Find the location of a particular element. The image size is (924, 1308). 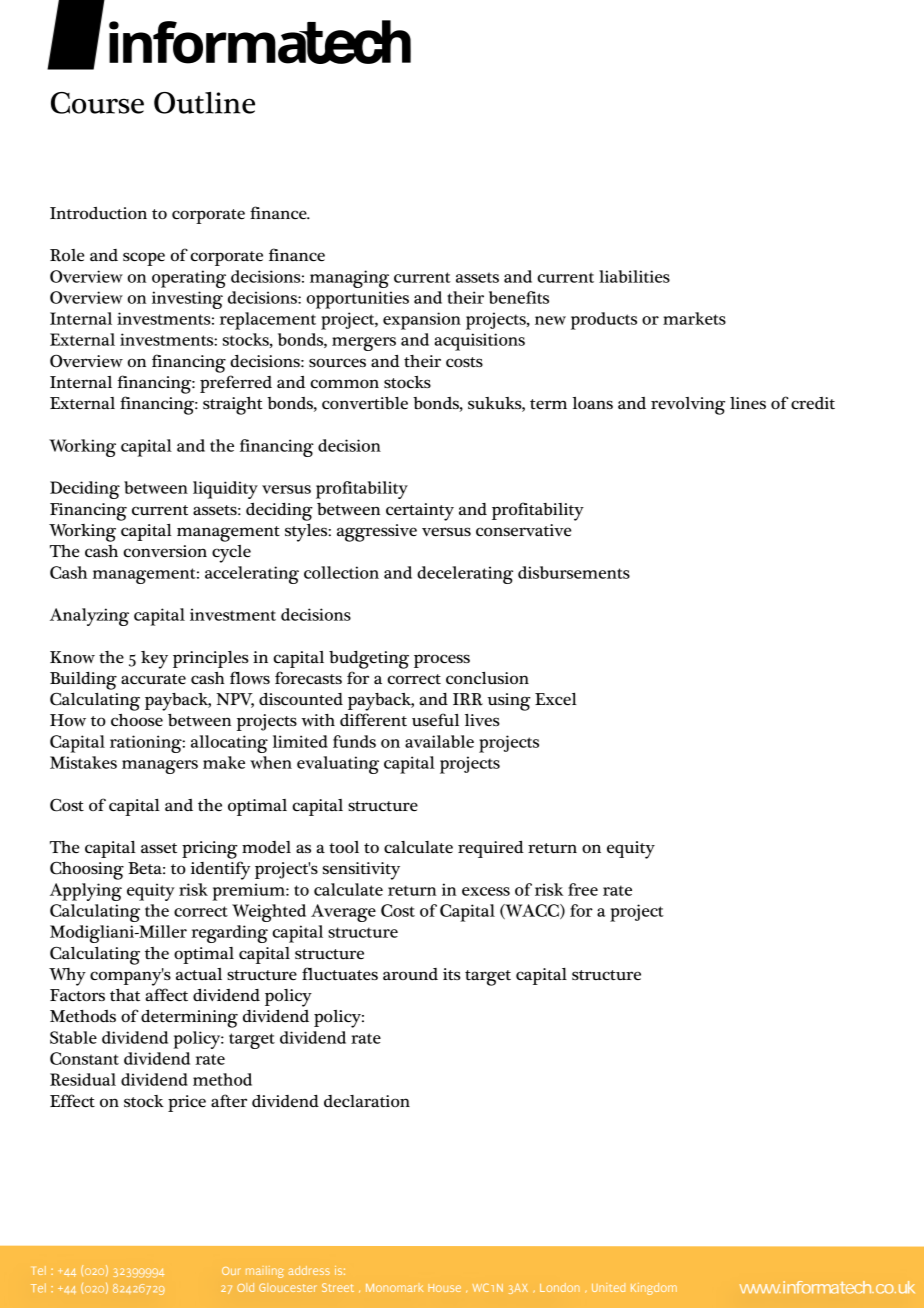

investing is located at coordinates (187, 300).
